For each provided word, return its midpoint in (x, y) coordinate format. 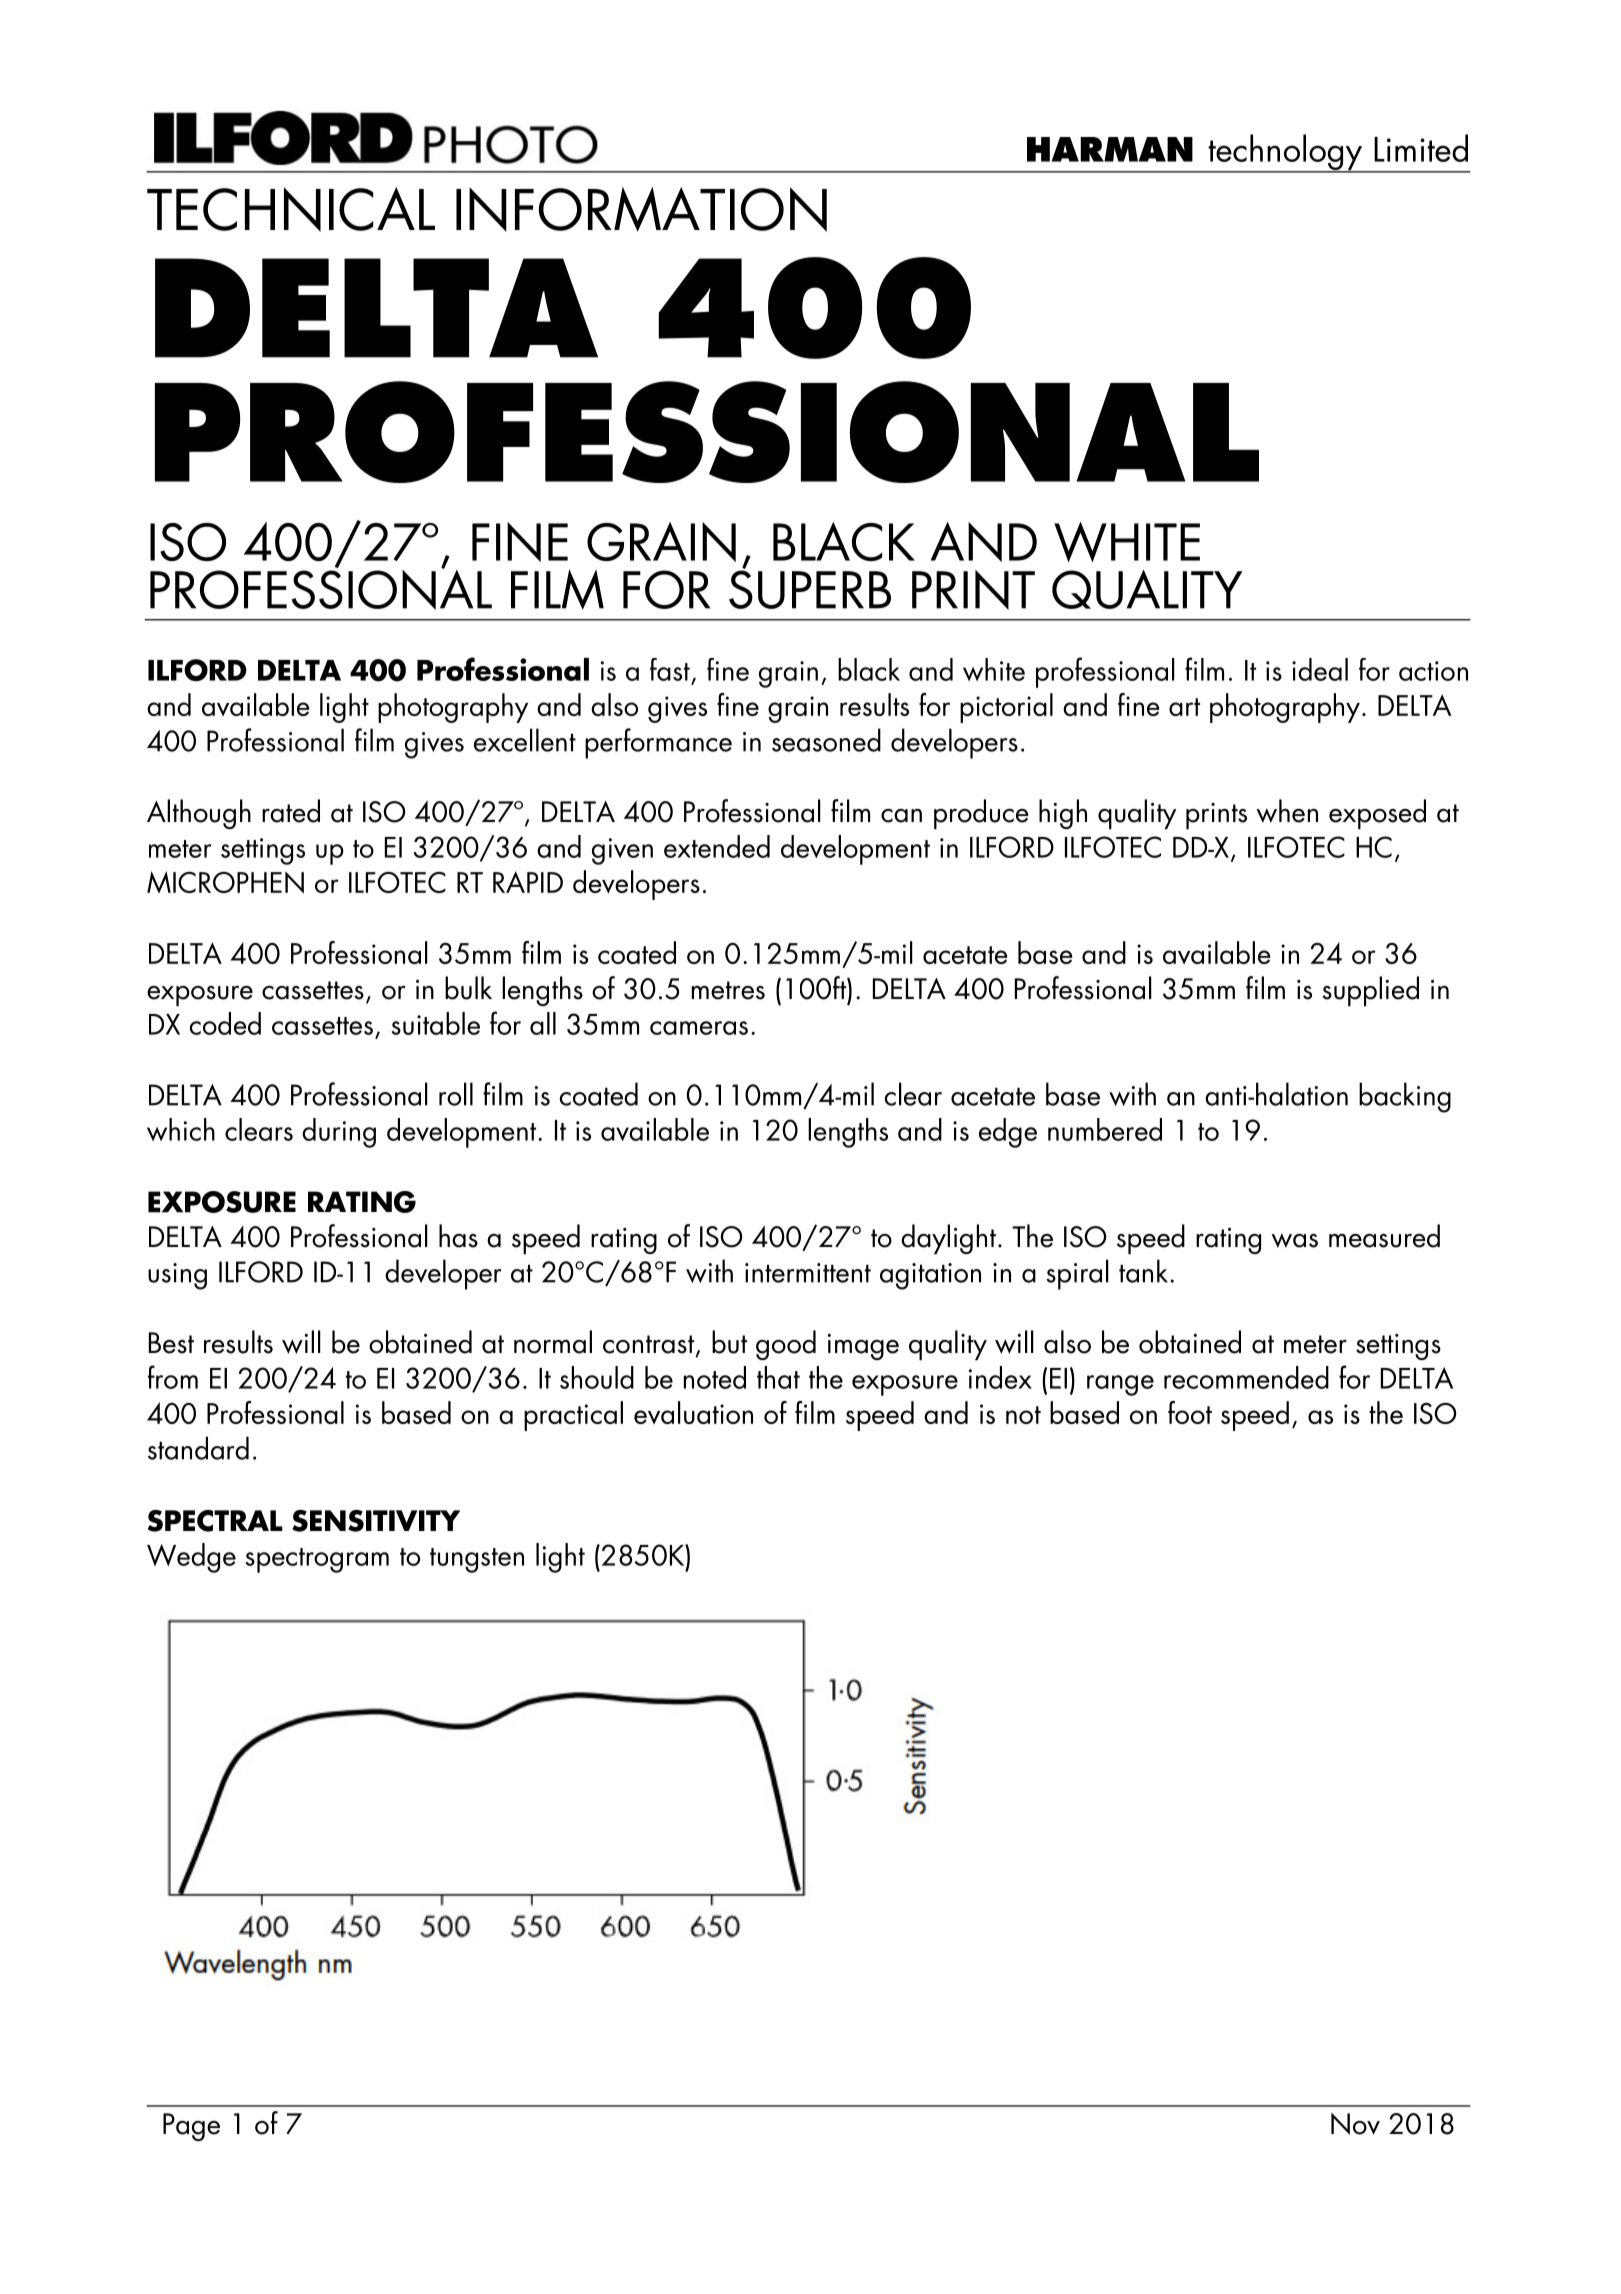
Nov (1355, 2124)
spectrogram (317, 1560)
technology (1285, 153)
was (1294, 1240)
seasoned (826, 740)
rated (291, 811)
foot (1190, 1412)
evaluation (693, 1412)
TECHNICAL (291, 209)
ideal (1320, 669)
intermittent (808, 1273)
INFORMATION (641, 209)
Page (191, 2127)
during (339, 1133)
